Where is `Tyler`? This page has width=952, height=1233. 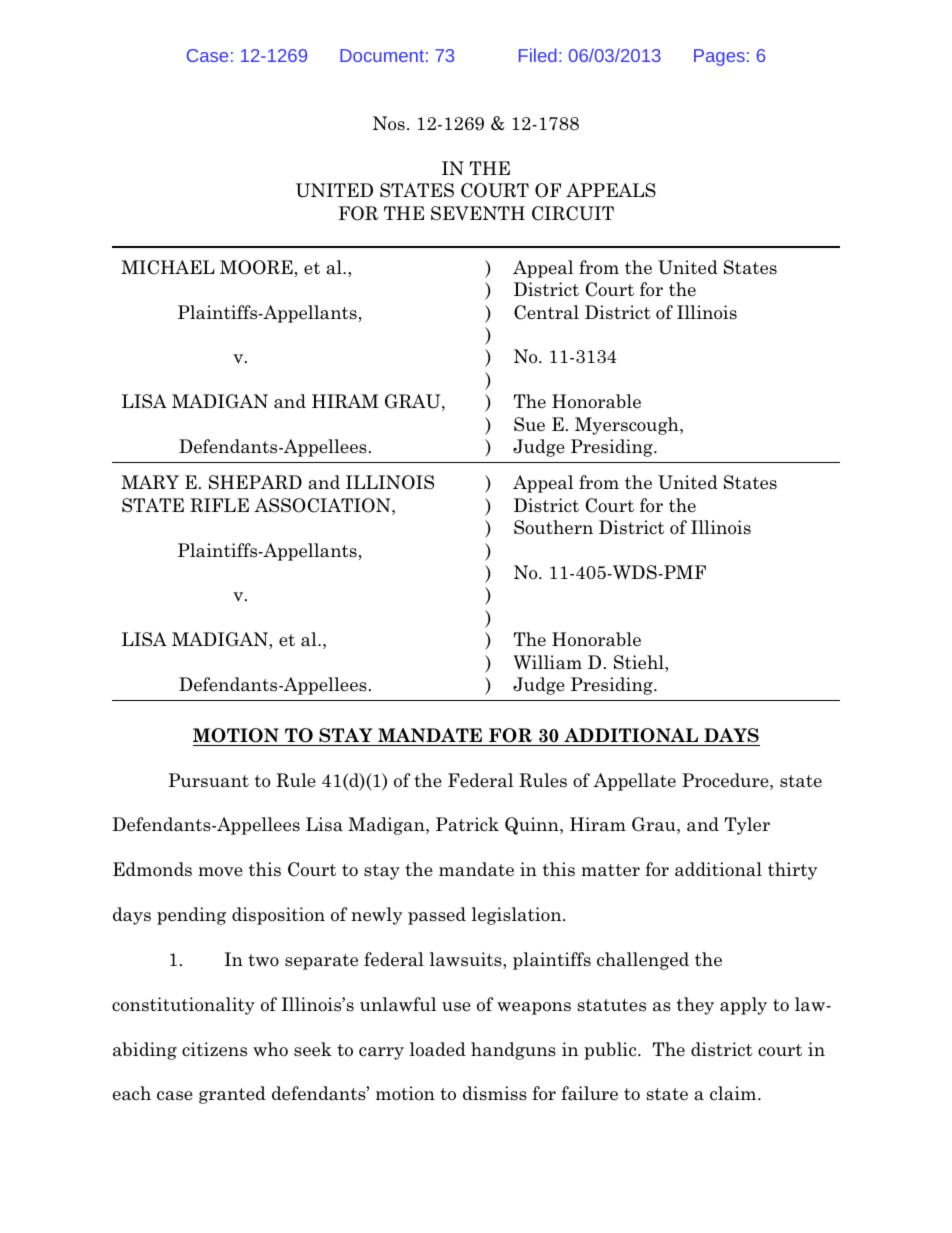 Tyler is located at coordinates (747, 826).
